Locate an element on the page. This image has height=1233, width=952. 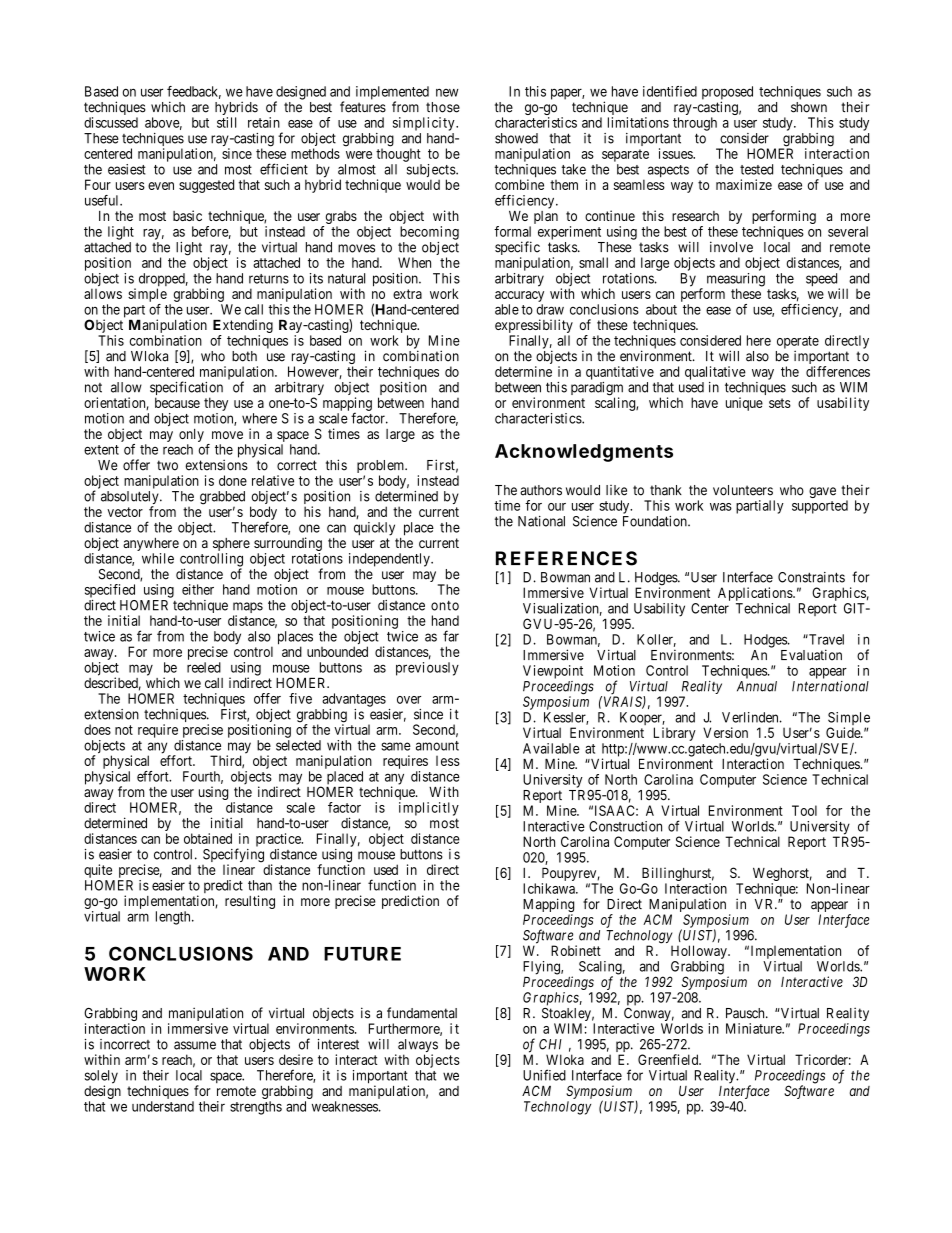
obtained is located at coordinates (208, 838).
